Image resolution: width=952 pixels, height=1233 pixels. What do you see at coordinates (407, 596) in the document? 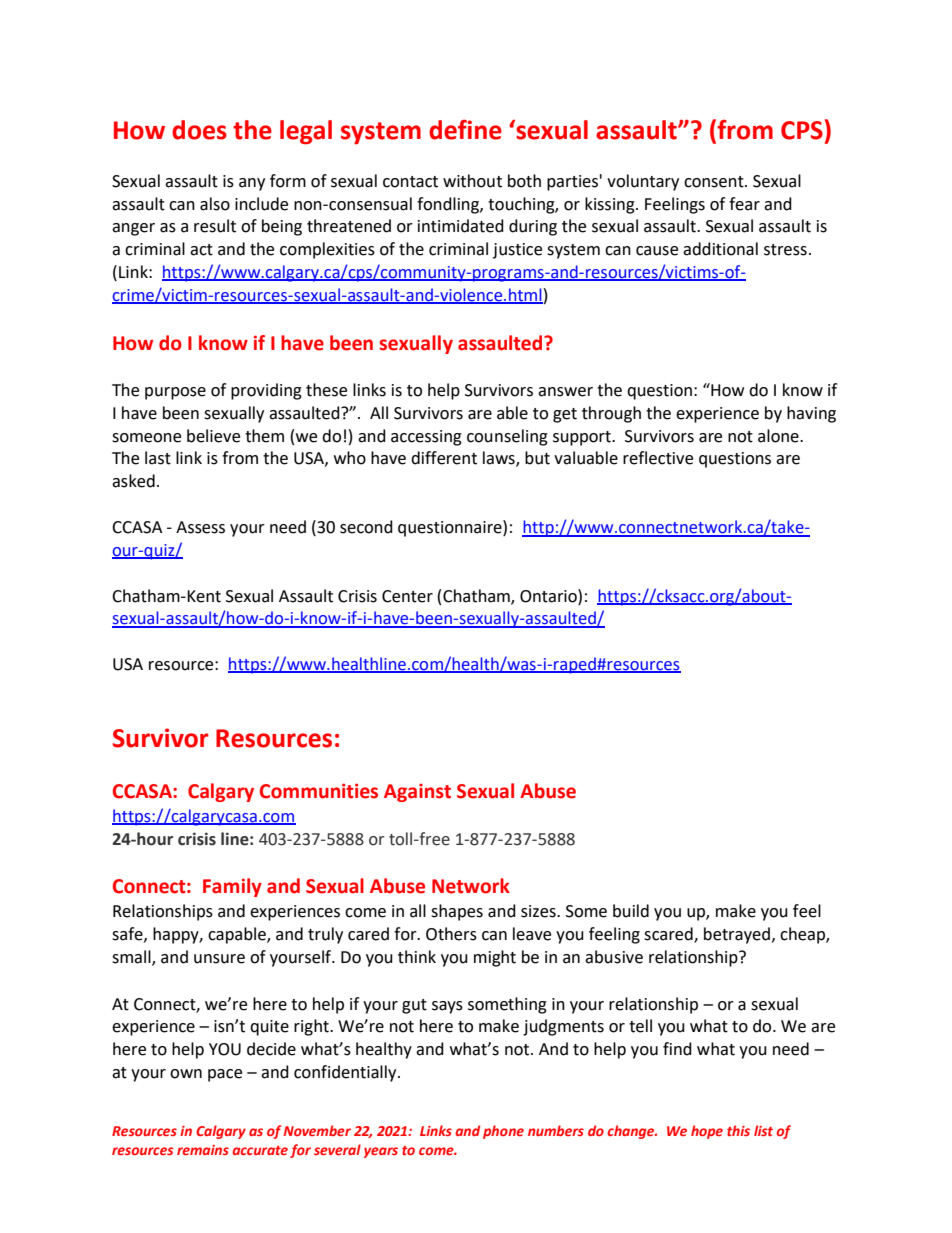
I see `Center` at bounding box center [407, 596].
